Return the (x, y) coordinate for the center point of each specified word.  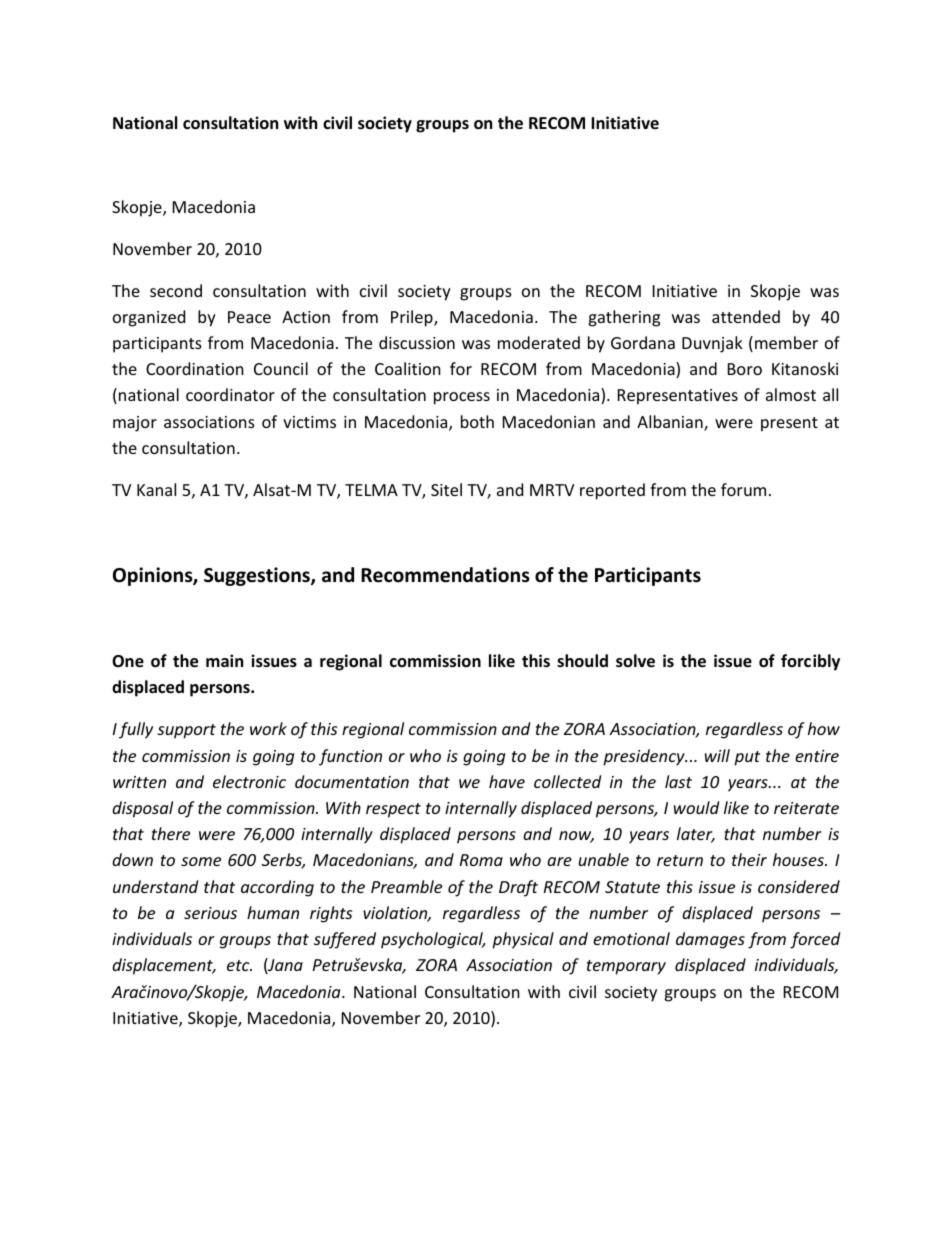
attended (746, 316)
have (507, 781)
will (717, 755)
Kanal (156, 489)
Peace (249, 317)
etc (239, 965)
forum (743, 489)
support (186, 731)
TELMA (371, 490)
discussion (417, 342)
